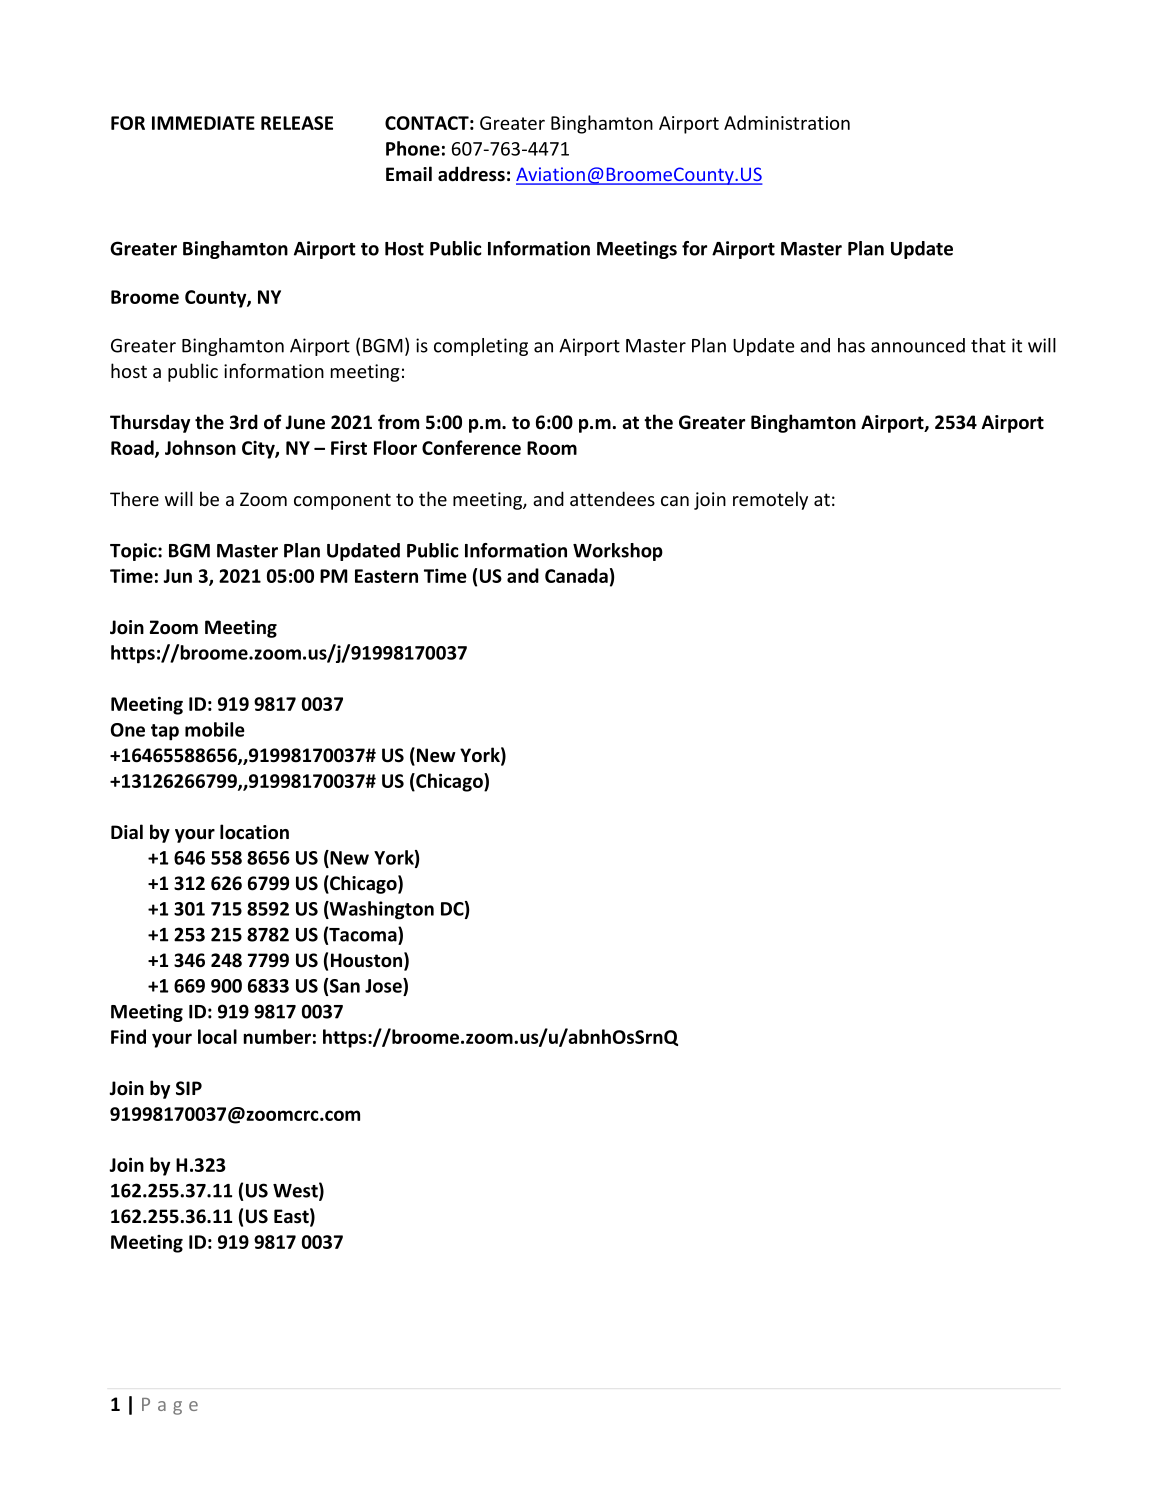 The height and width of the screenshot is (1511, 1168). I want to click on IMMEDIATE, so click(203, 123).
